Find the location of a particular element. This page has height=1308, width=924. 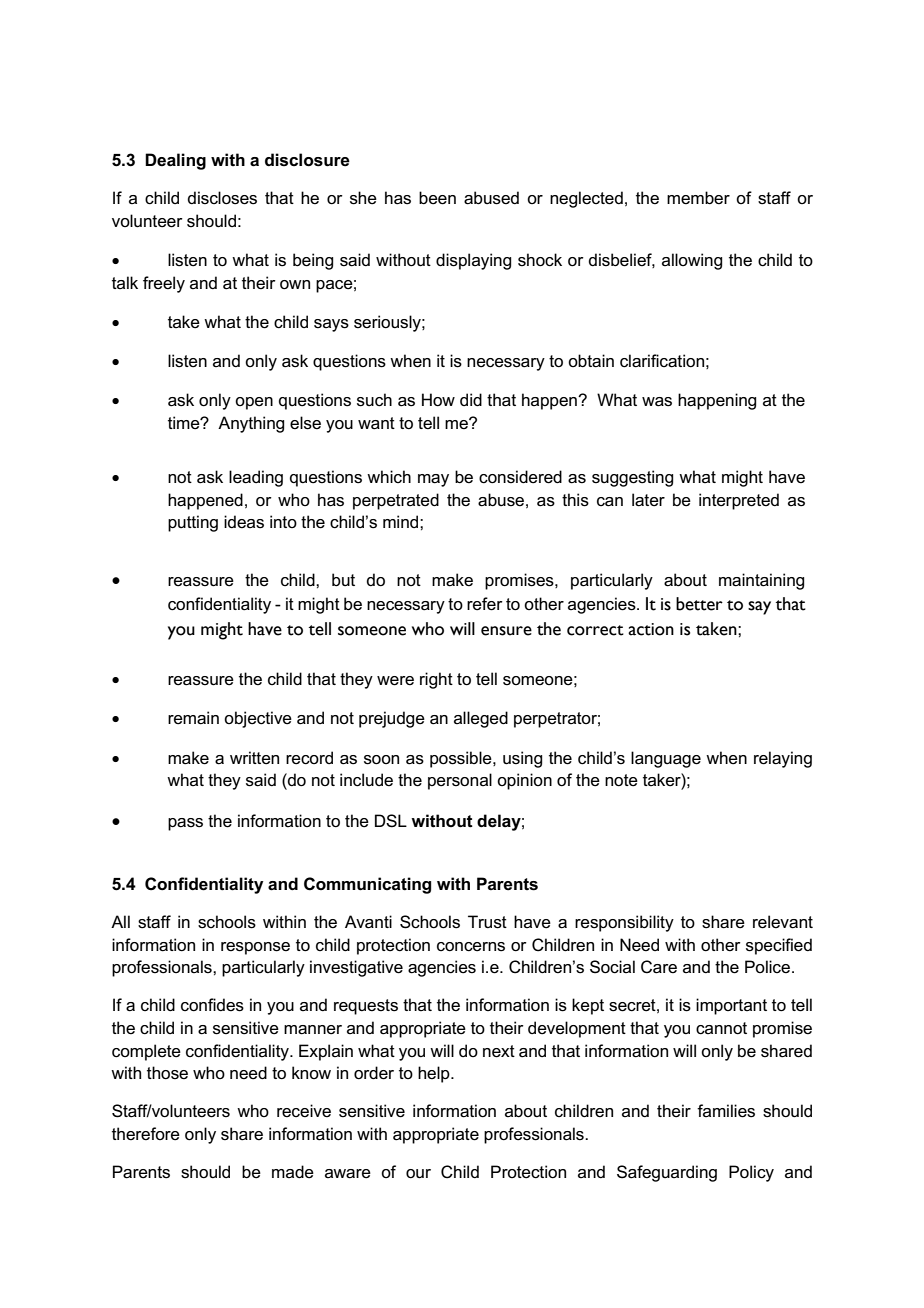

been is located at coordinates (437, 198).
